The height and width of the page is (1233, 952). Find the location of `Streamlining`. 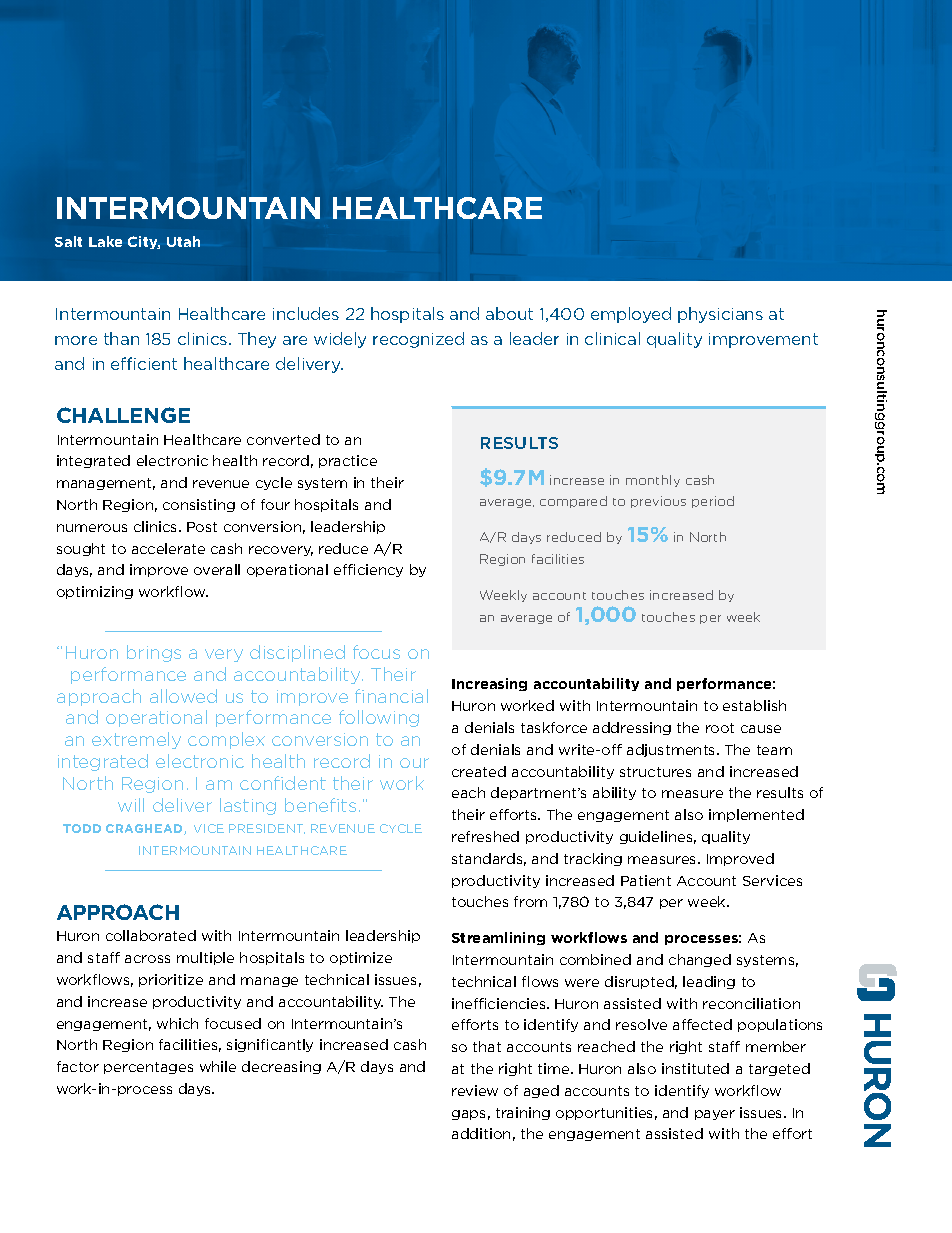

Streamlining is located at coordinates (498, 938).
